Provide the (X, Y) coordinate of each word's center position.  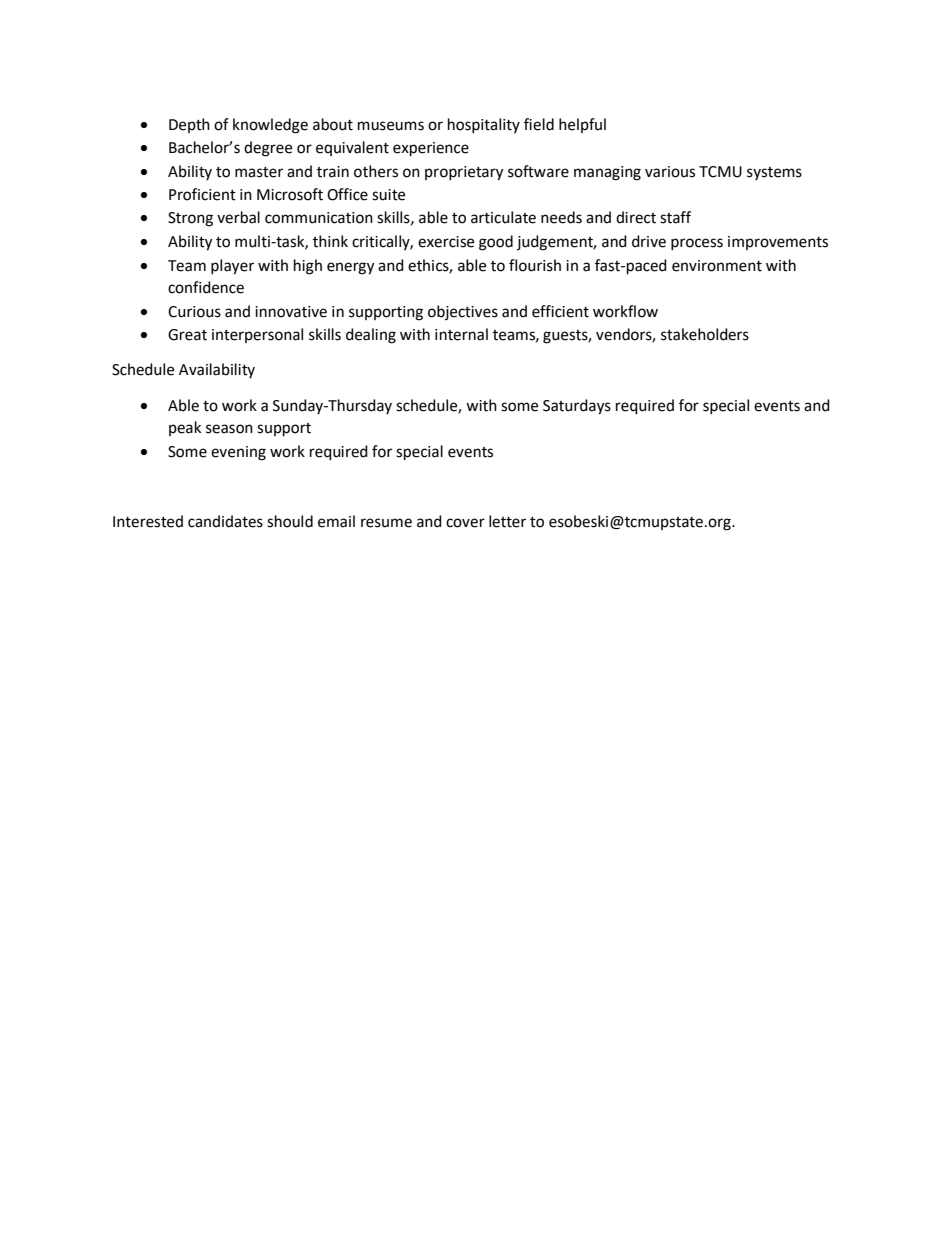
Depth (189, 125)
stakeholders (705, 334)
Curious (194, 312)
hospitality (484, 125)
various (670, 172)
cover (465, 523)
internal (461, 334)
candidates (225, 521)
